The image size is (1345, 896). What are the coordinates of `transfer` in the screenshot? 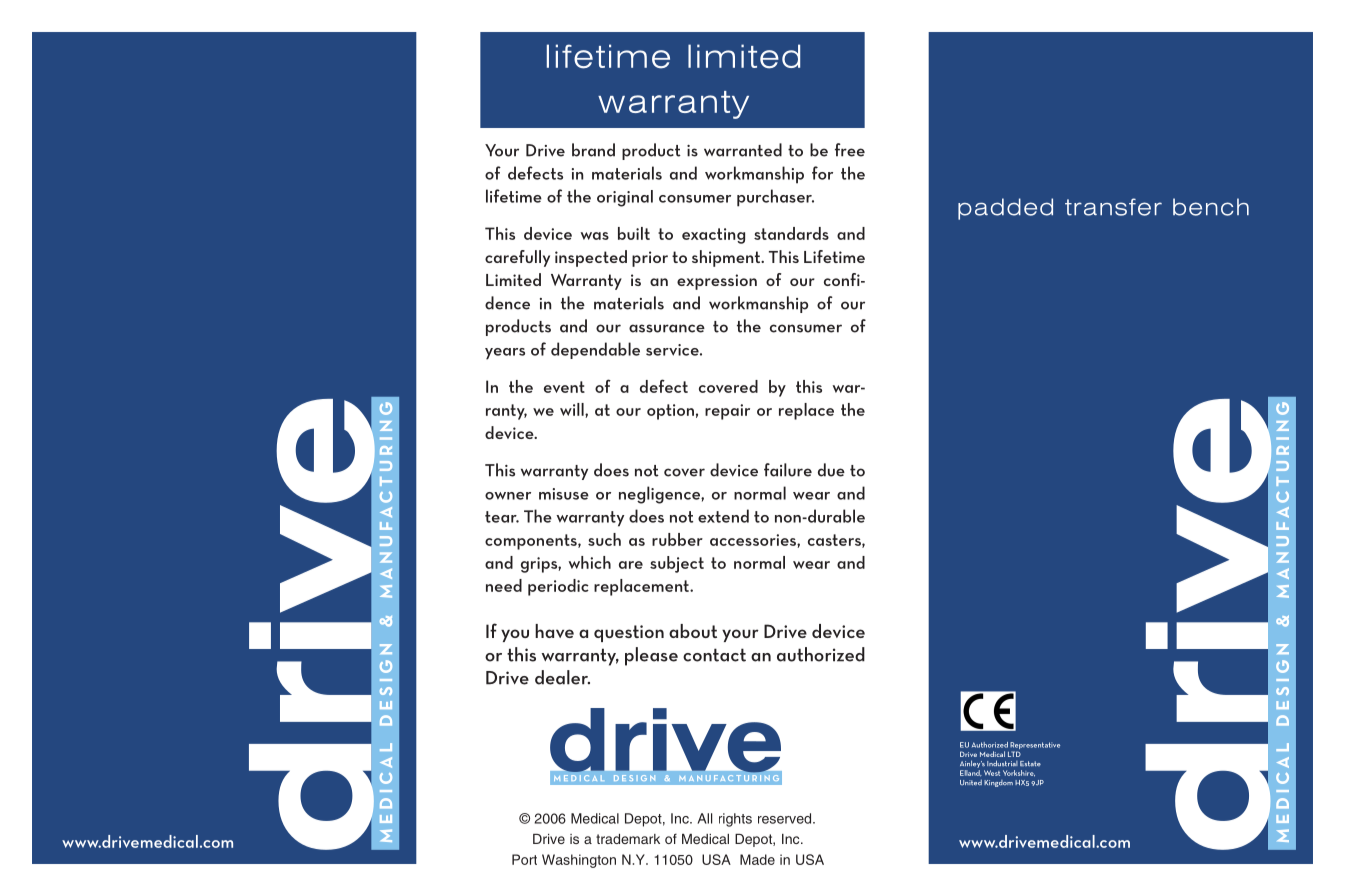 It's located at (1113, 207).
